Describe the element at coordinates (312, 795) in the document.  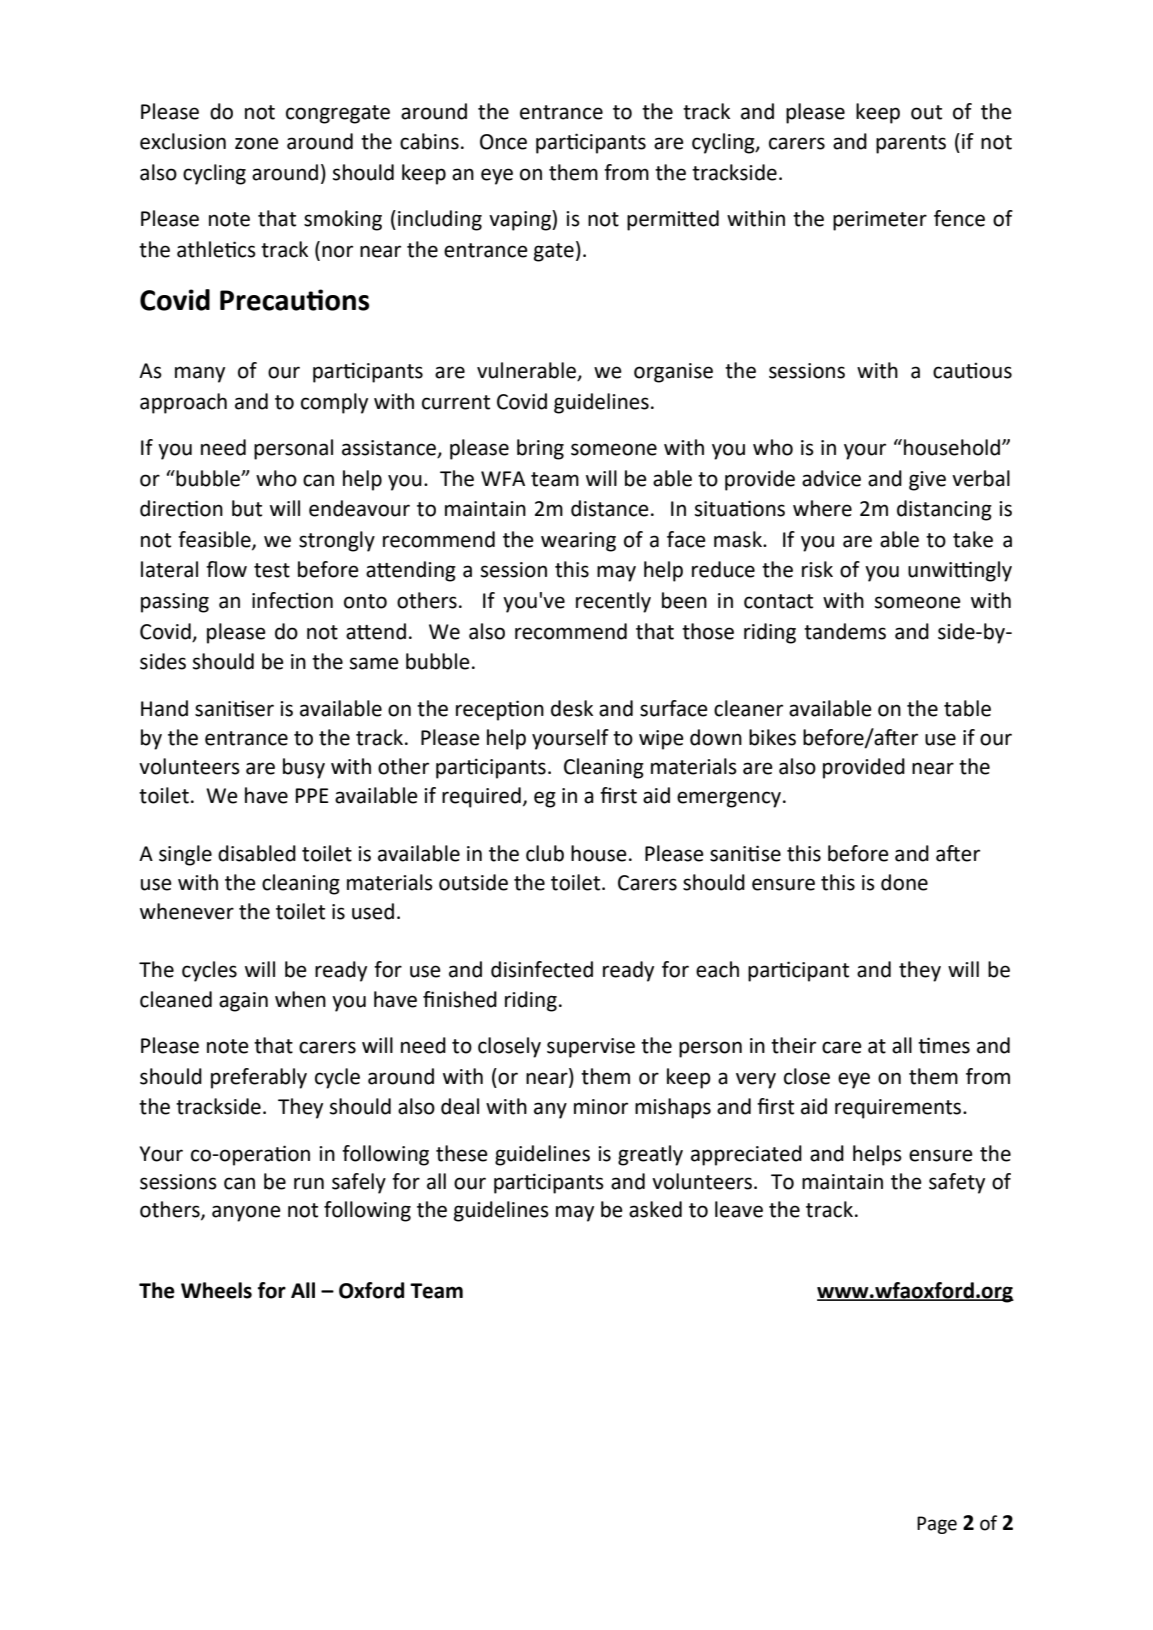
I see `PPE` at that location.
